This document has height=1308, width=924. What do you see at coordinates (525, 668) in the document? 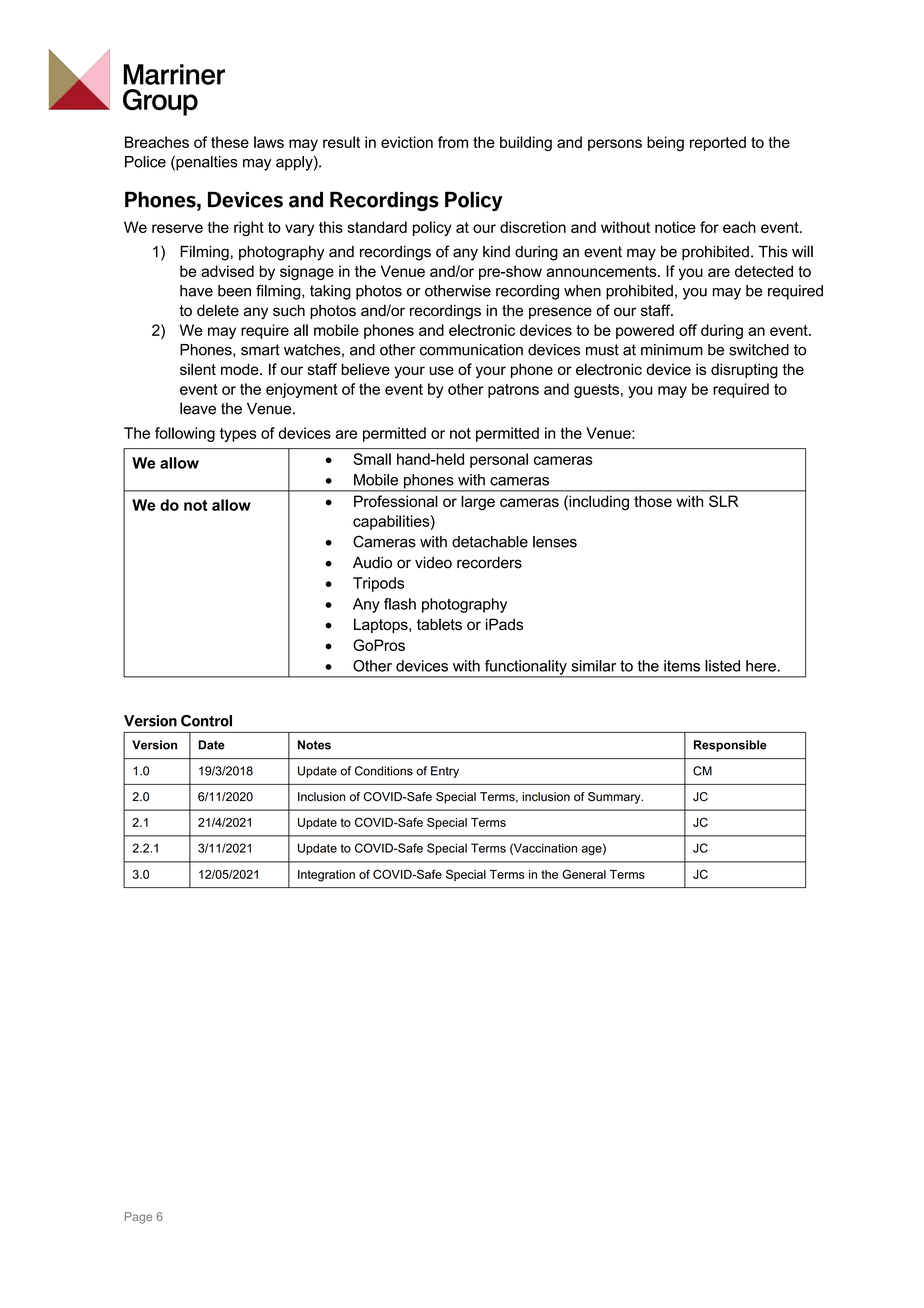
I see `functionality` at bounding box center [525, 668].
